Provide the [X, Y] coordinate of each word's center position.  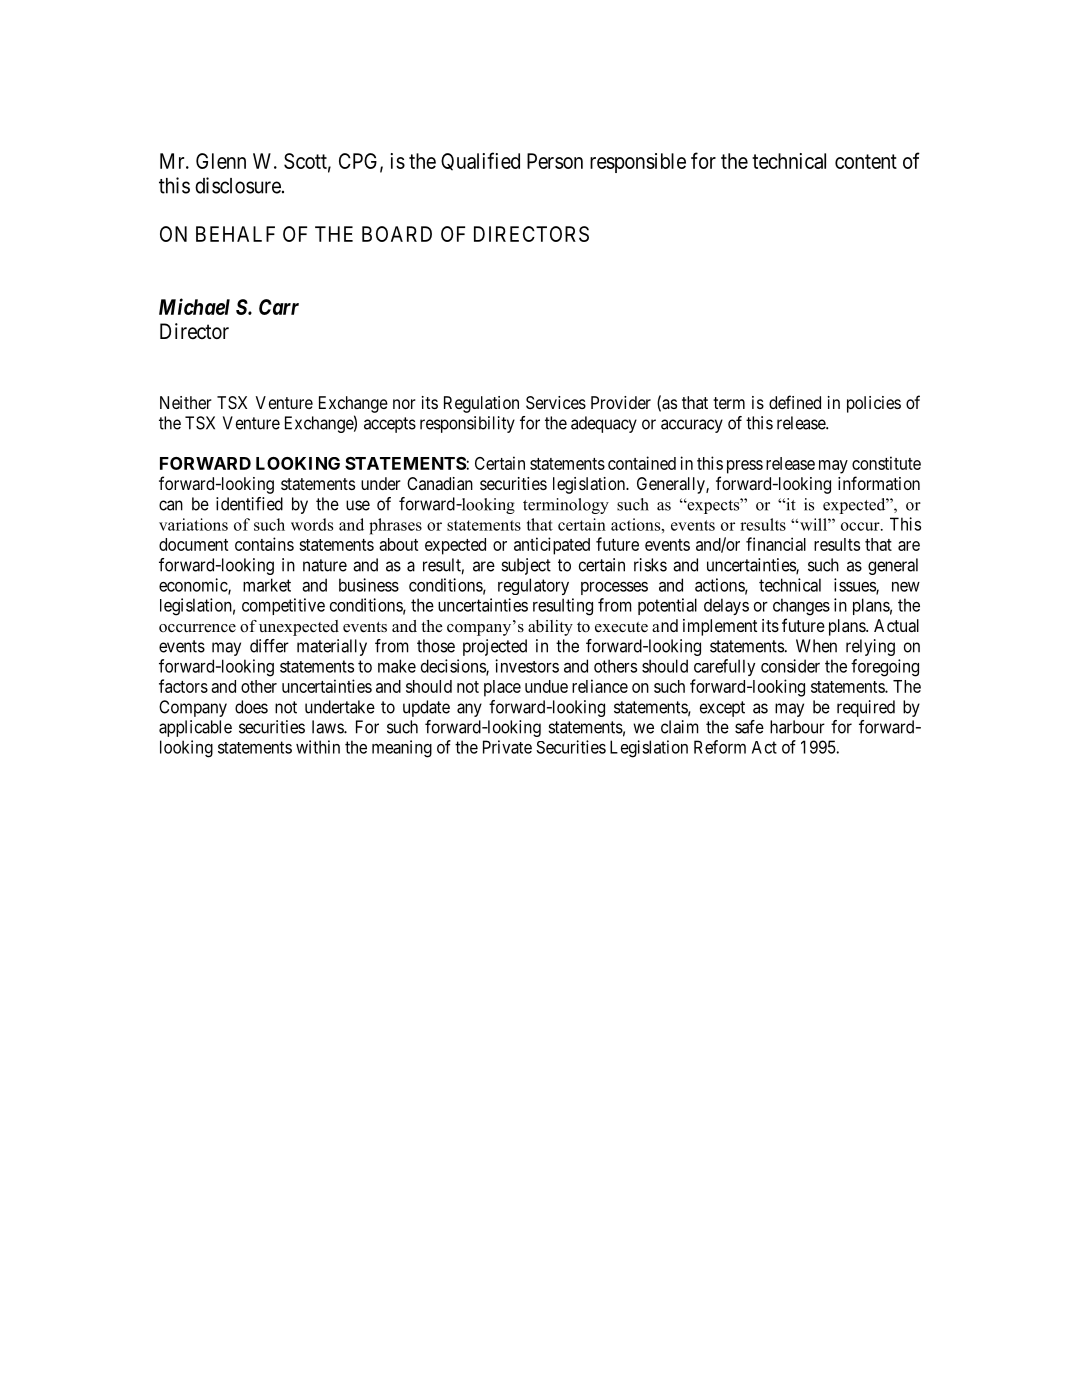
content [866, 161]
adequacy [604, 424]
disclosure [238, 185]
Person [555, 161]
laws [328, 727]
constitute [886, 463]
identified [249, 504]
